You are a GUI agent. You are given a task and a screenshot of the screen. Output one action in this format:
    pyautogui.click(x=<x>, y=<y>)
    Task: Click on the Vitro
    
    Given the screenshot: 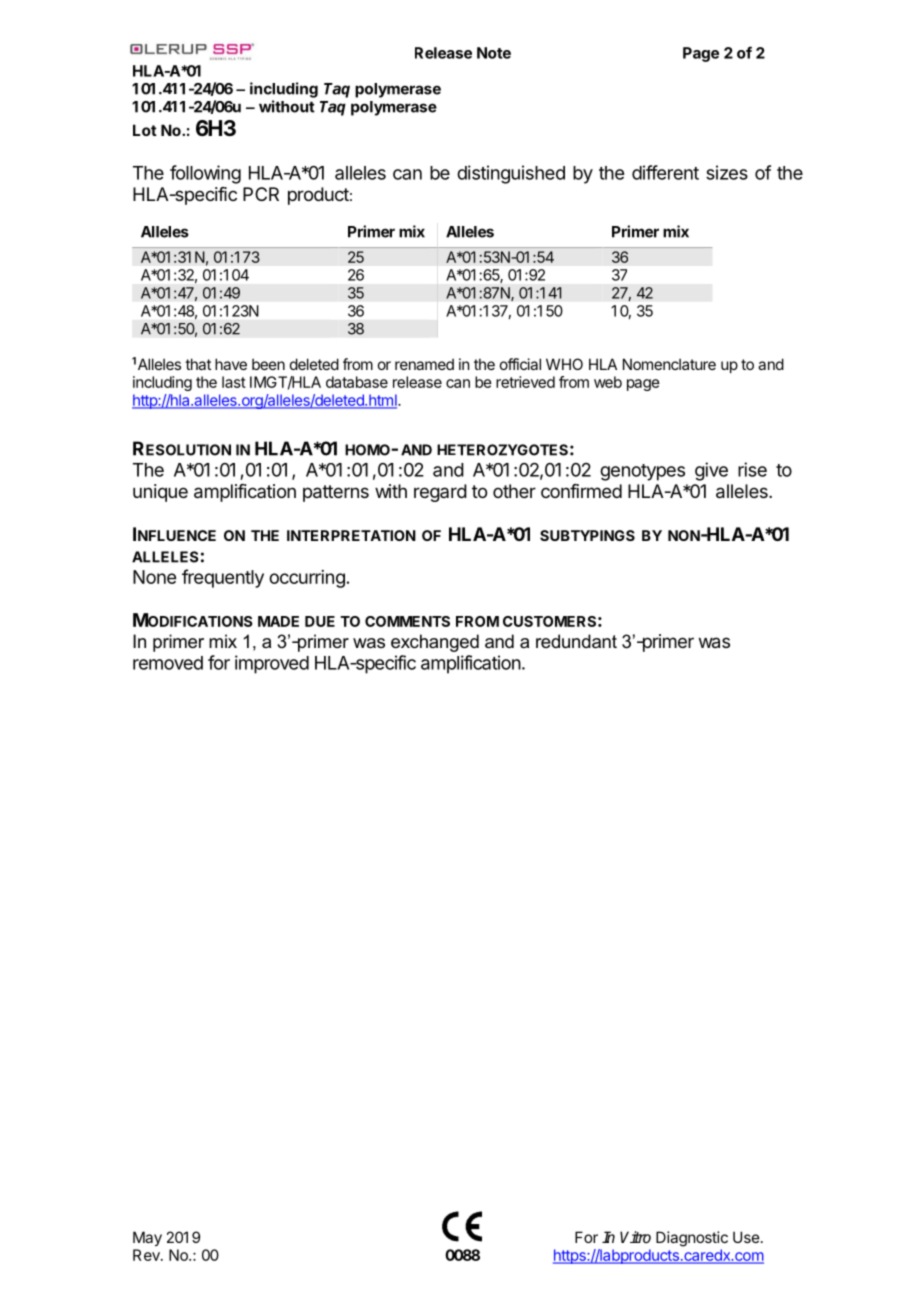 What is the action you would take?
    pyautogui.click(x=635, y=1237)
